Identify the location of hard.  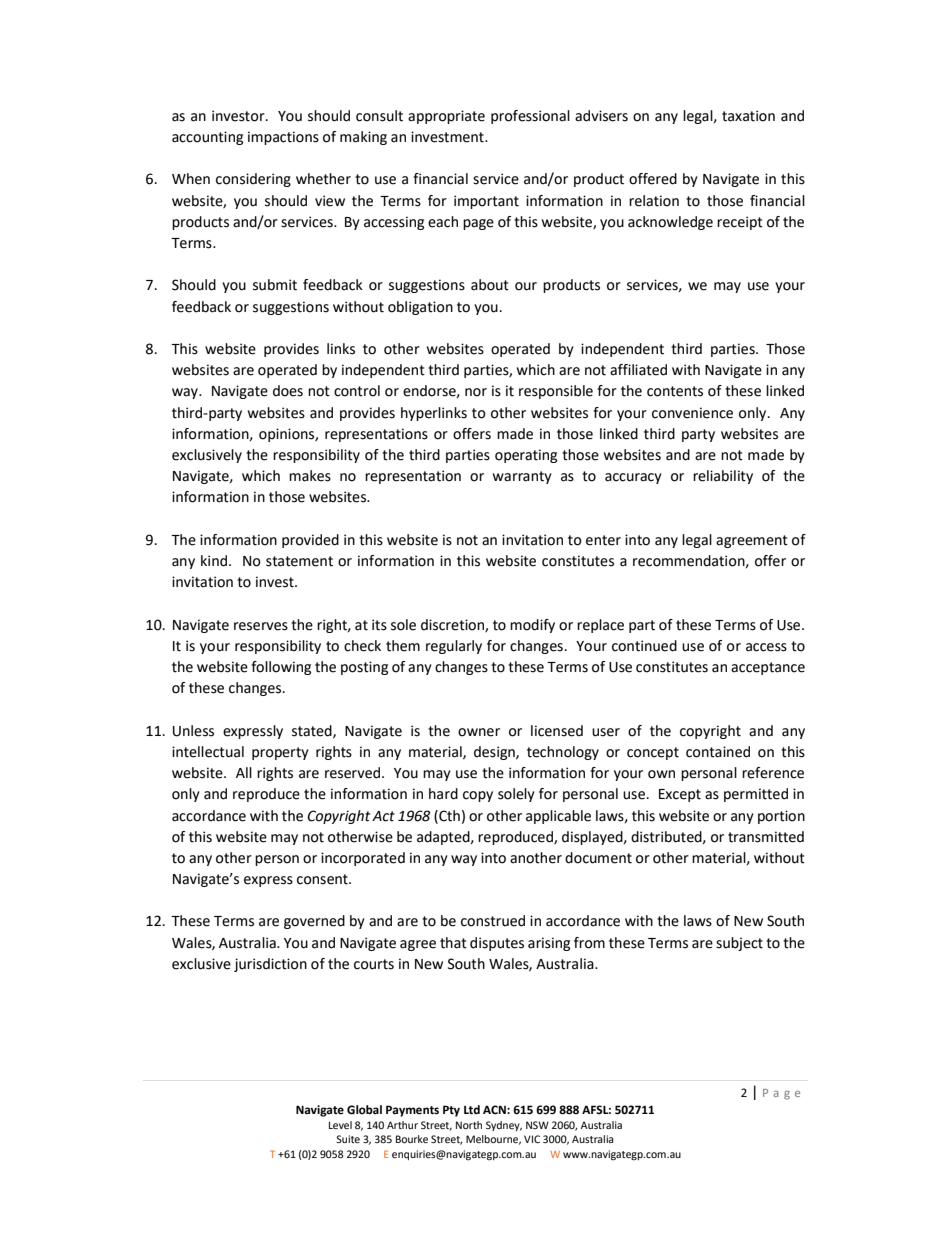
(443, 794).
